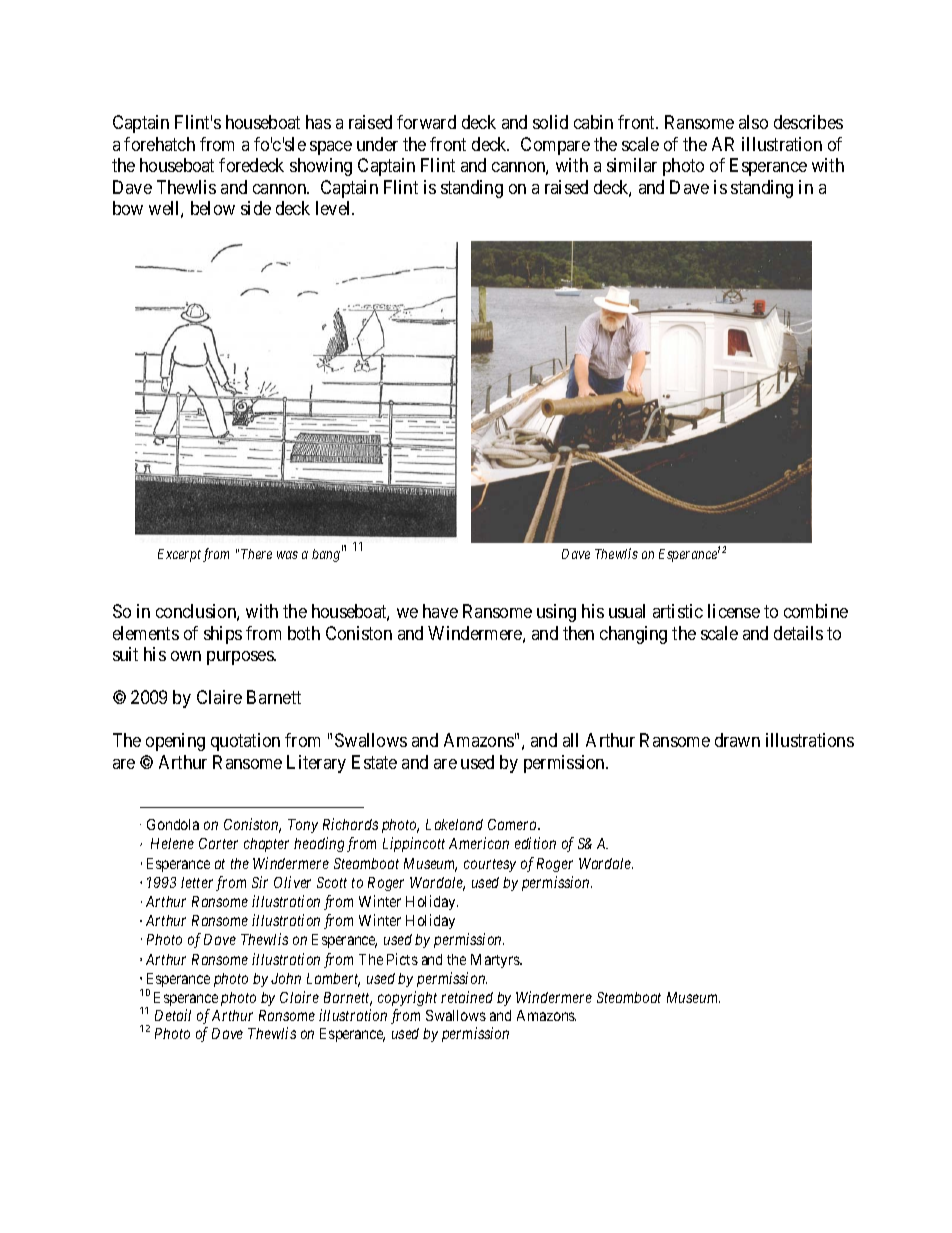 The width and height of the page is (952, 1233). I want to click on forward, so click(426, 122).
